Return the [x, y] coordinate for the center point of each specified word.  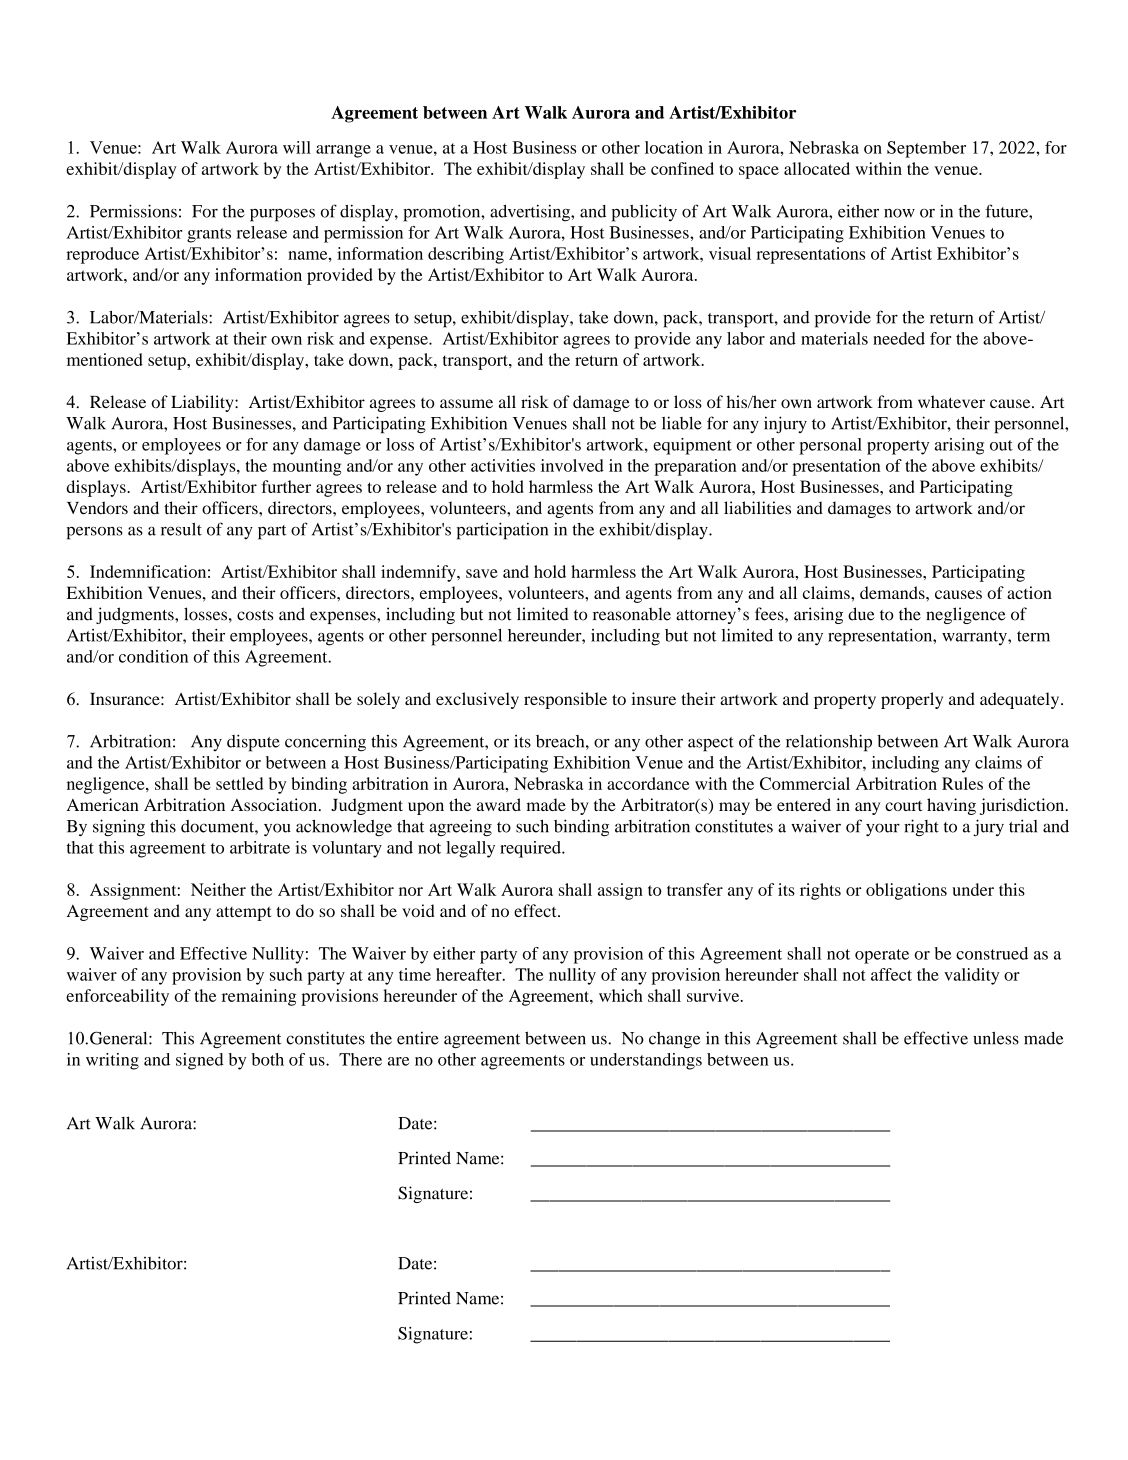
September [926, 149]
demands [893, 592]
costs [255, 615]
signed [199, 1061]
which [621, 995]
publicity [644, 213]
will [297, 147]
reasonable [632, 614]
